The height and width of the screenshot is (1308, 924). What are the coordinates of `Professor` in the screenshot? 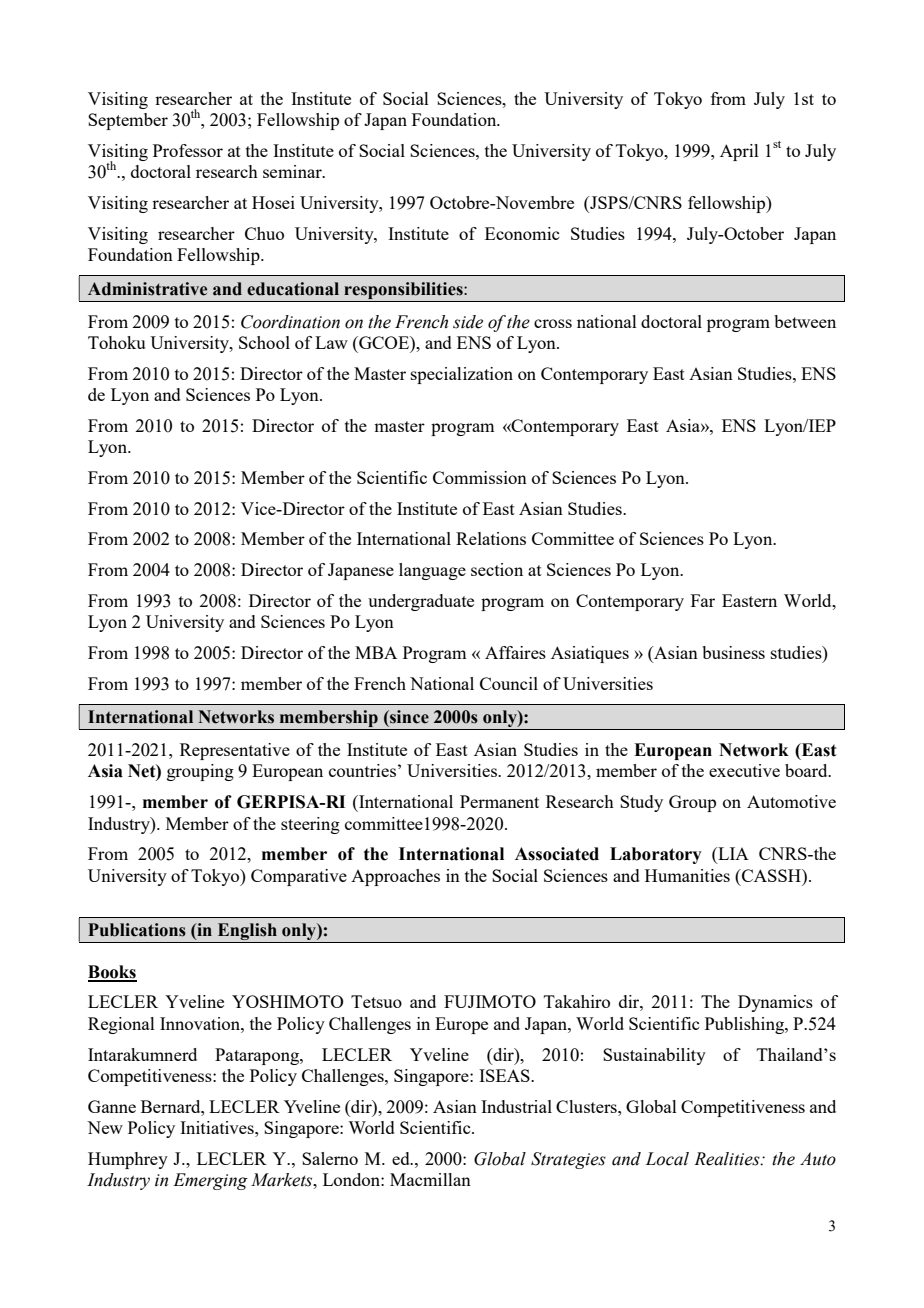 It's located at (188, 150).
